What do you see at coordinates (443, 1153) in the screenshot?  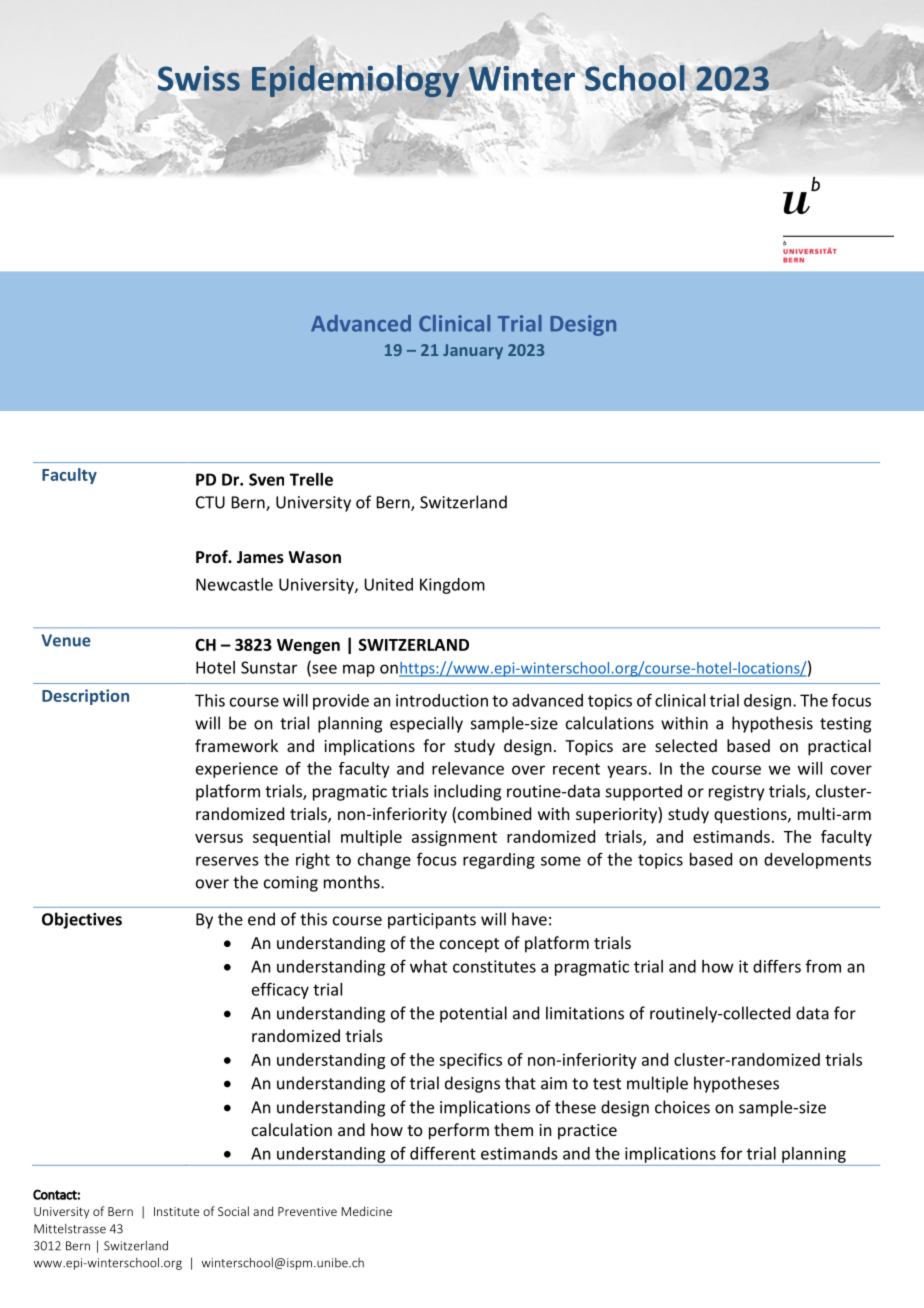 I see `different` at bounding box center [443, 1153].
